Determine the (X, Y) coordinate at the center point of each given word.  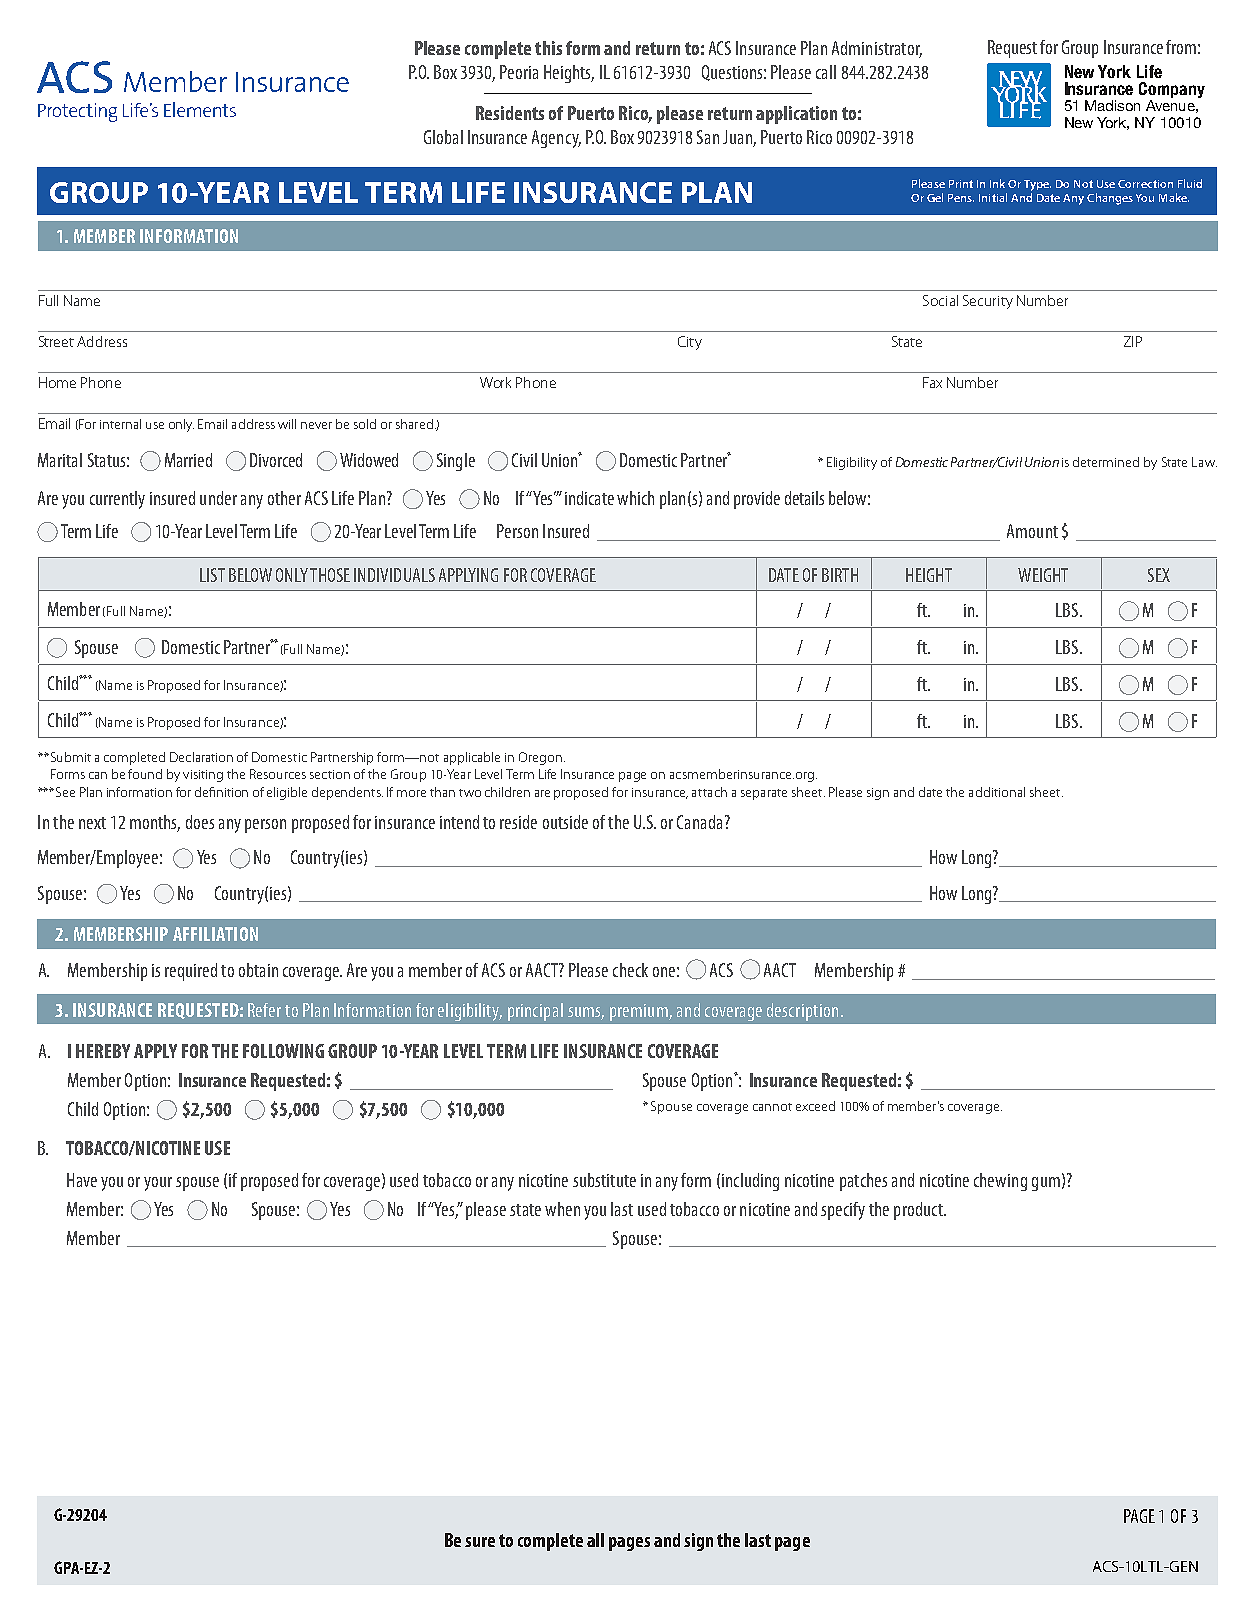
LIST (212, 575)
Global (443, 137)
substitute (604, 1180)
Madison (1112, 105)
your (158, 1184)
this (548, 48)
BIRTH (840, 575)
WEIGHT (1043, 575)
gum (1046, 1184)
